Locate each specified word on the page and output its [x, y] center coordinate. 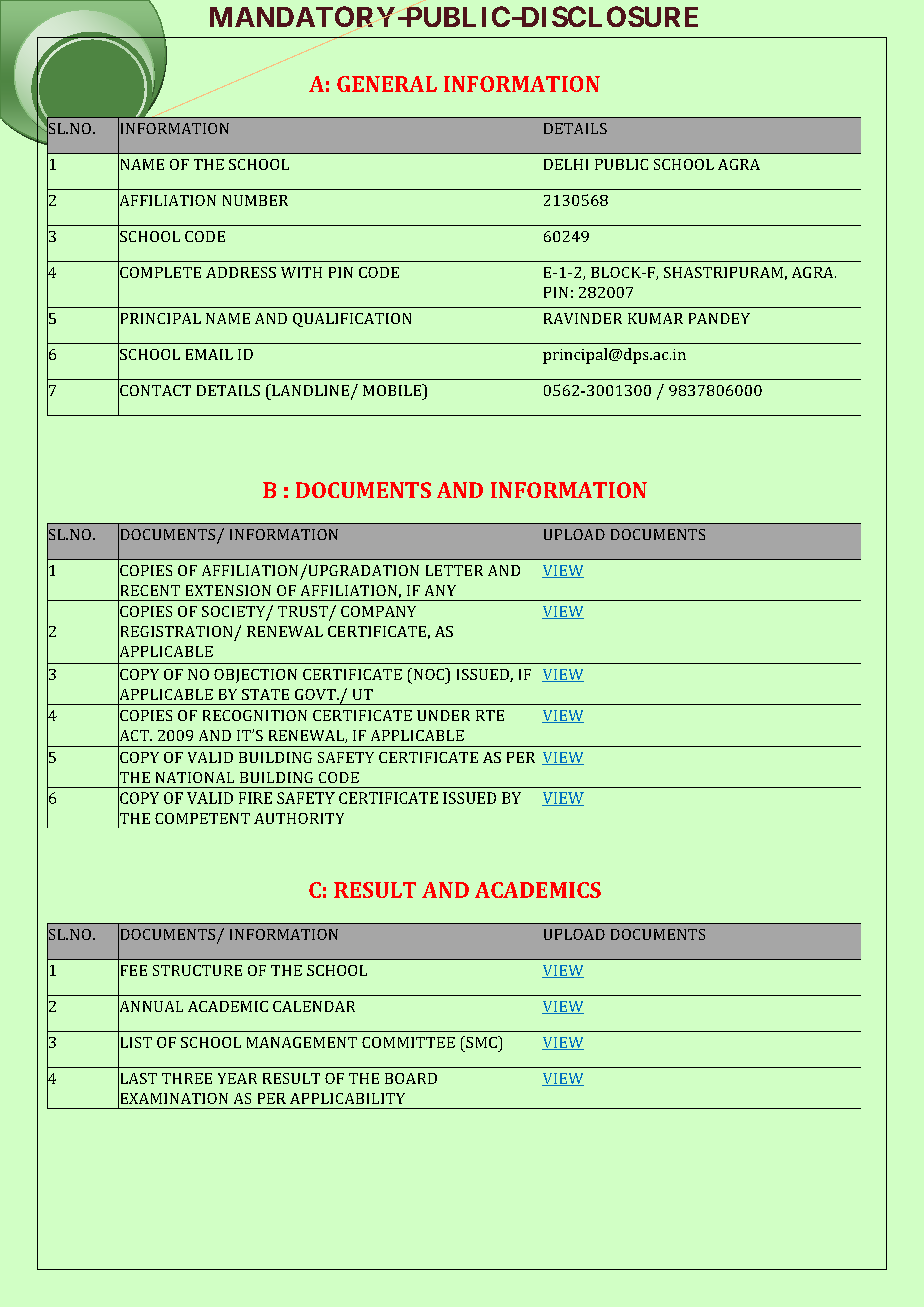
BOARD [411, 1078]
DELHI [566, 164]
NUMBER [255, 200]
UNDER [443, 715]
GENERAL [387, 84]
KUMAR [655, 318]
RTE [490, 715]
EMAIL [209, 354]
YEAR [237, 1078]
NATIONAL [195, 777]
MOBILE [393, 390]
